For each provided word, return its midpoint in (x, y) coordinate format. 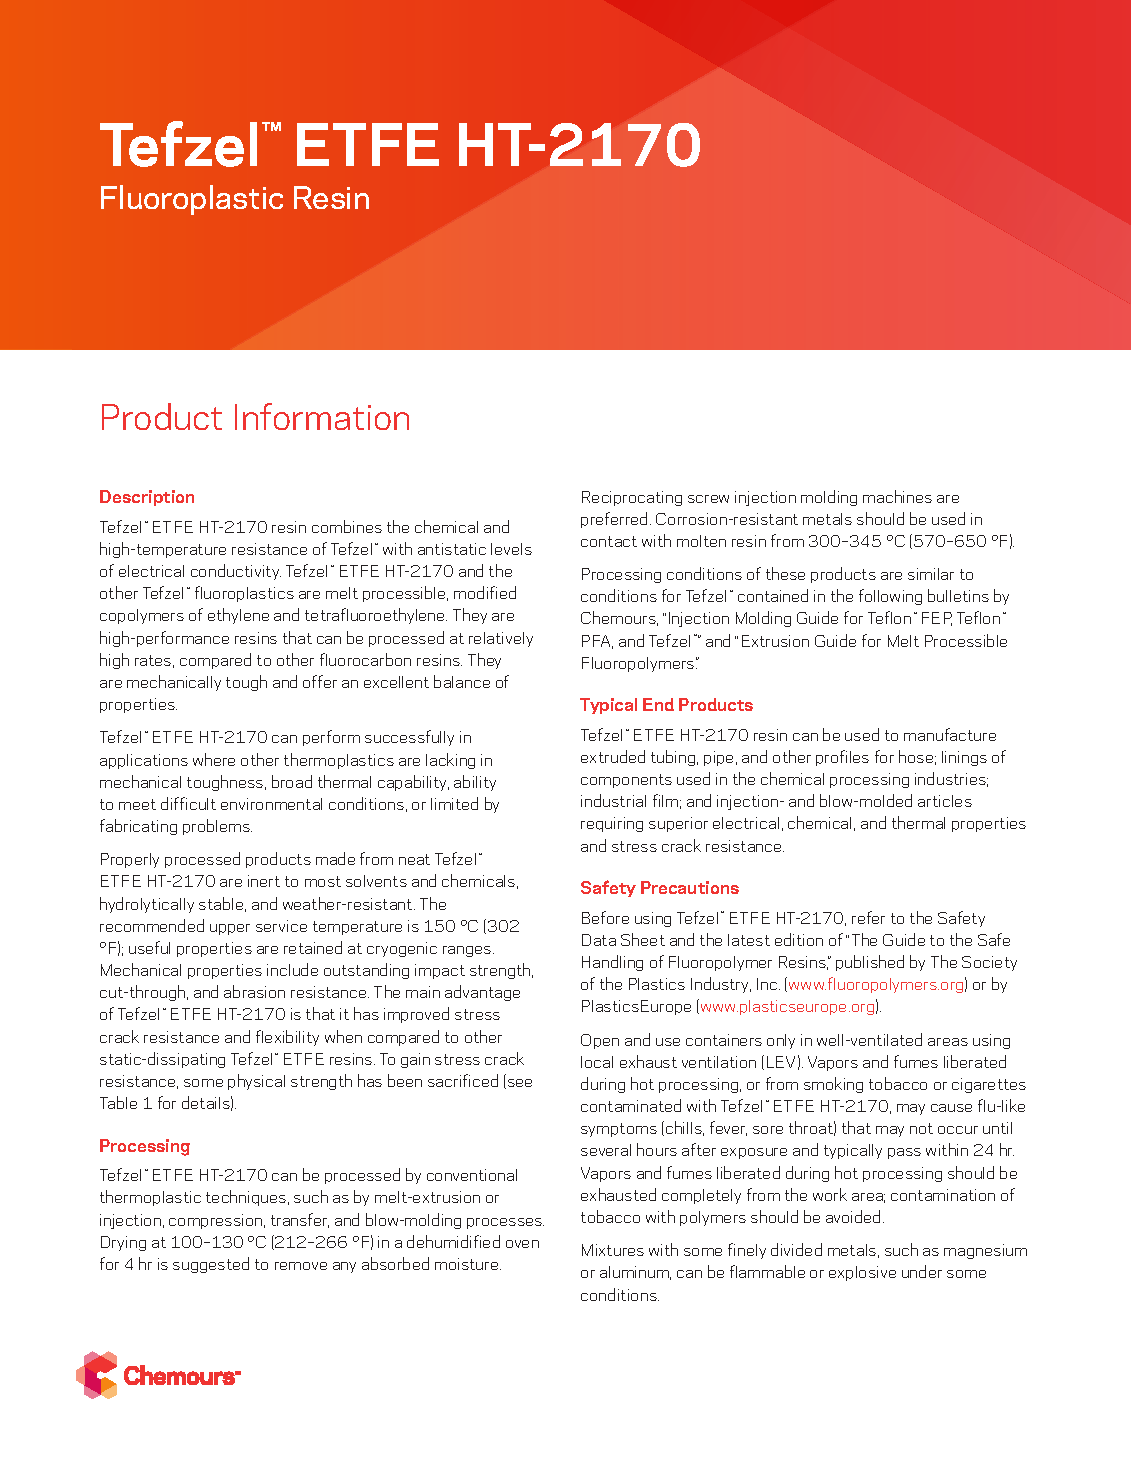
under (922, 1271)
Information (322, 416)
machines (897, 496)
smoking (833, 1085)
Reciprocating (632, 498)
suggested (211, 1265)
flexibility (287, 1038)
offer (320, 681)
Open (600, 1041)
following (890, 597)
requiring (612, 824)
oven (522, 1244)
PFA (597, 642)
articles (945, 801)
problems (217, 827)
